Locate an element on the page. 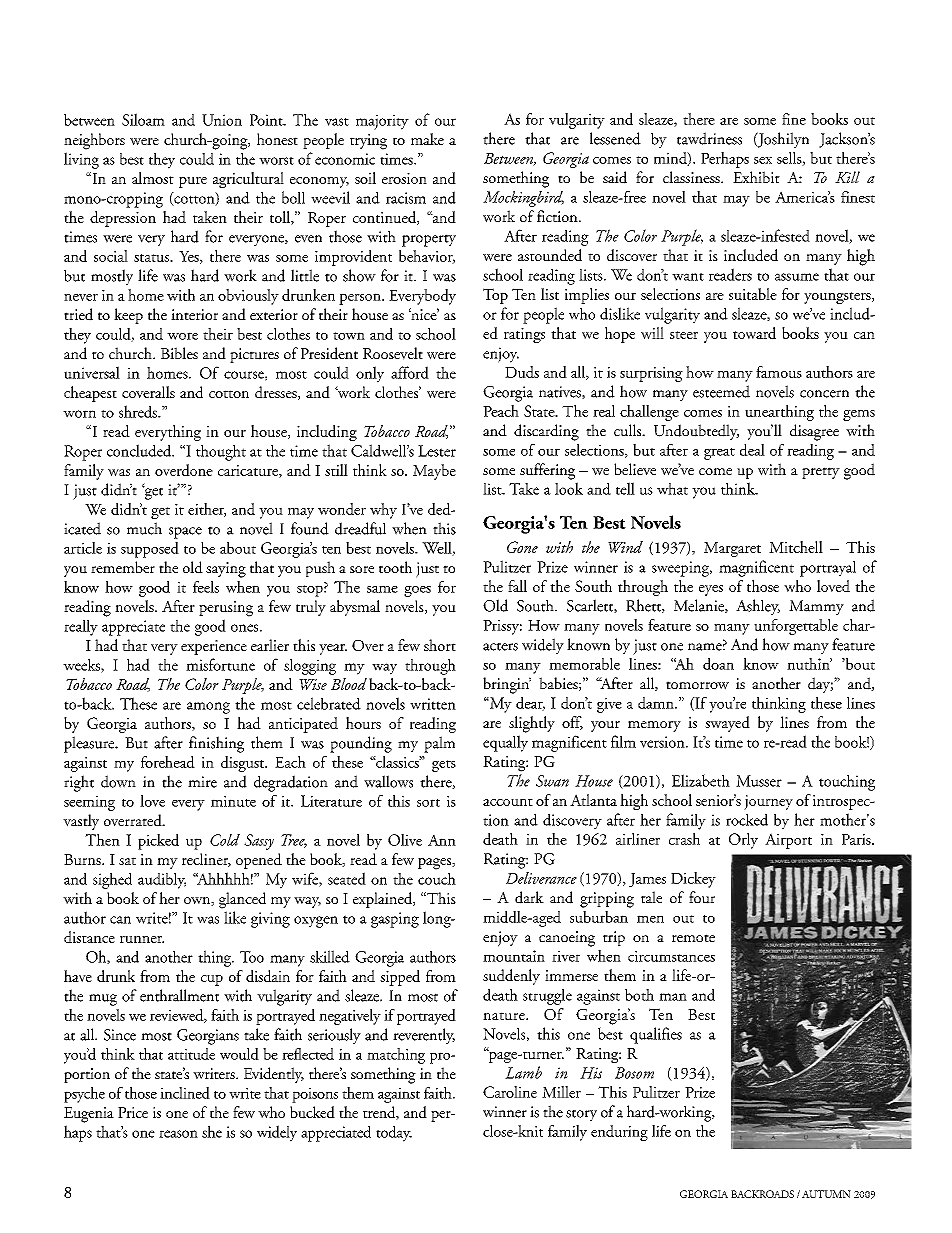 Image resolution: width=952 pixels, height=1233 pixels. pure is located at coordinates (193, 182).
